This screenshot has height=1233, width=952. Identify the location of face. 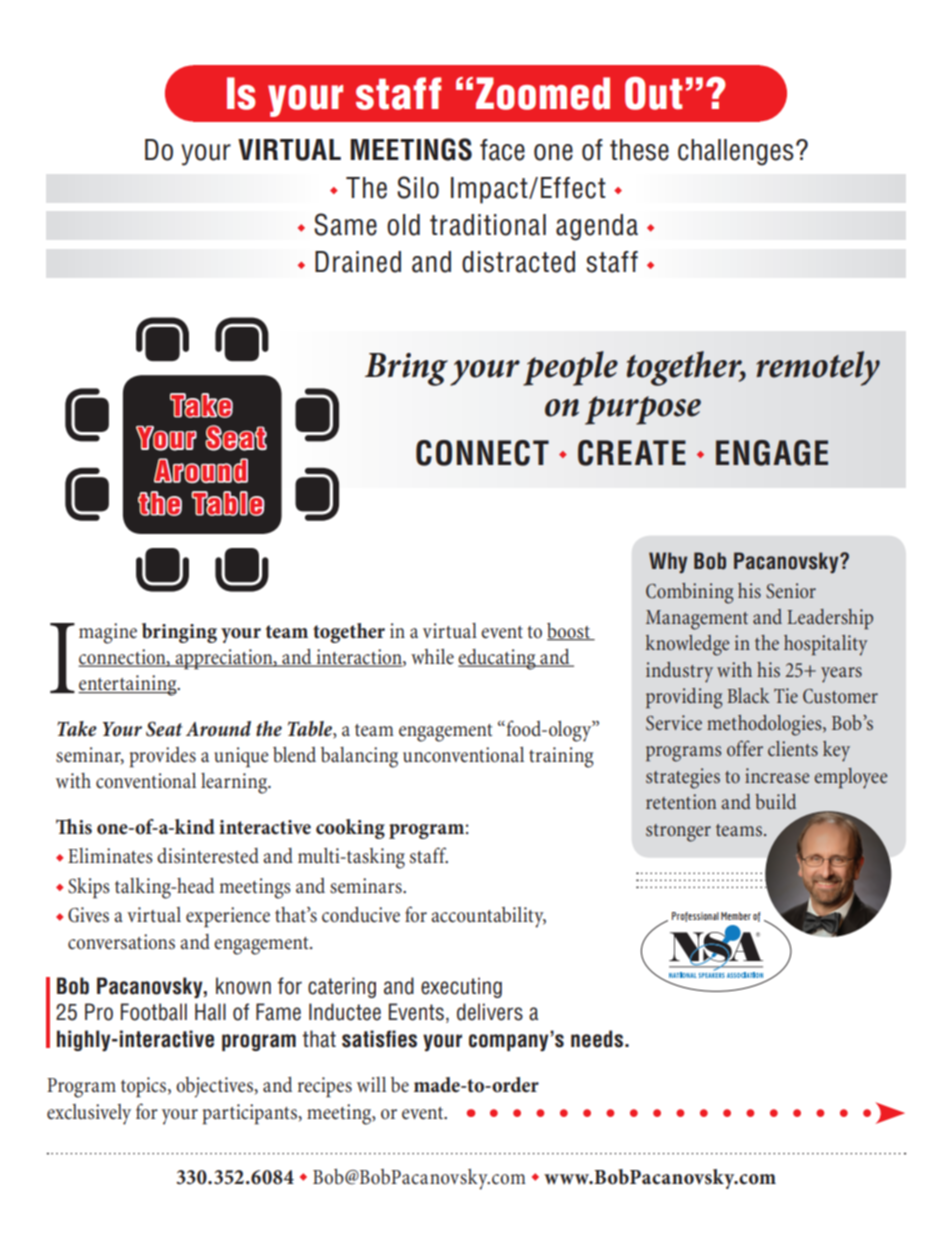
(502, 150).
